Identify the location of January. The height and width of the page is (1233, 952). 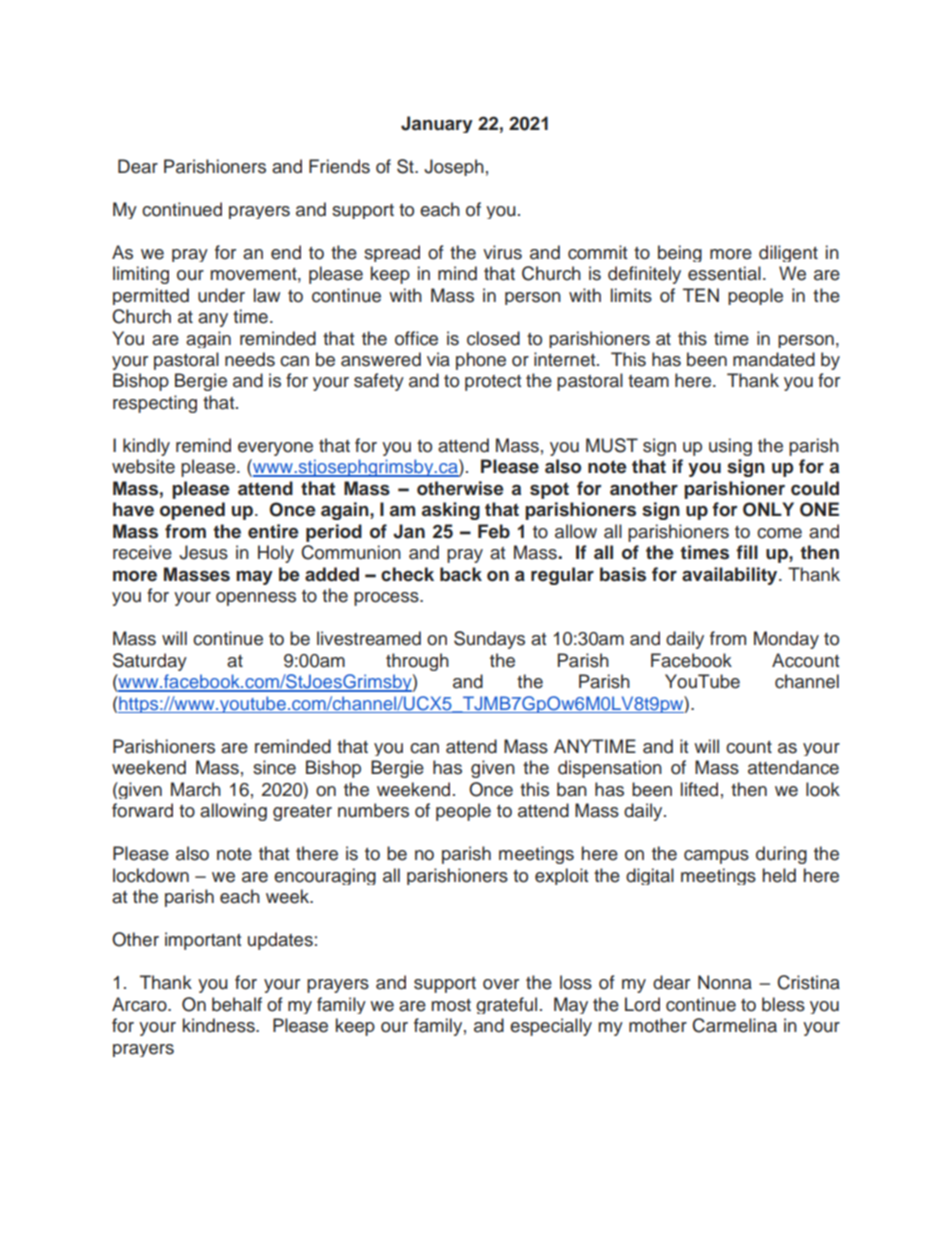
(437, 124).
